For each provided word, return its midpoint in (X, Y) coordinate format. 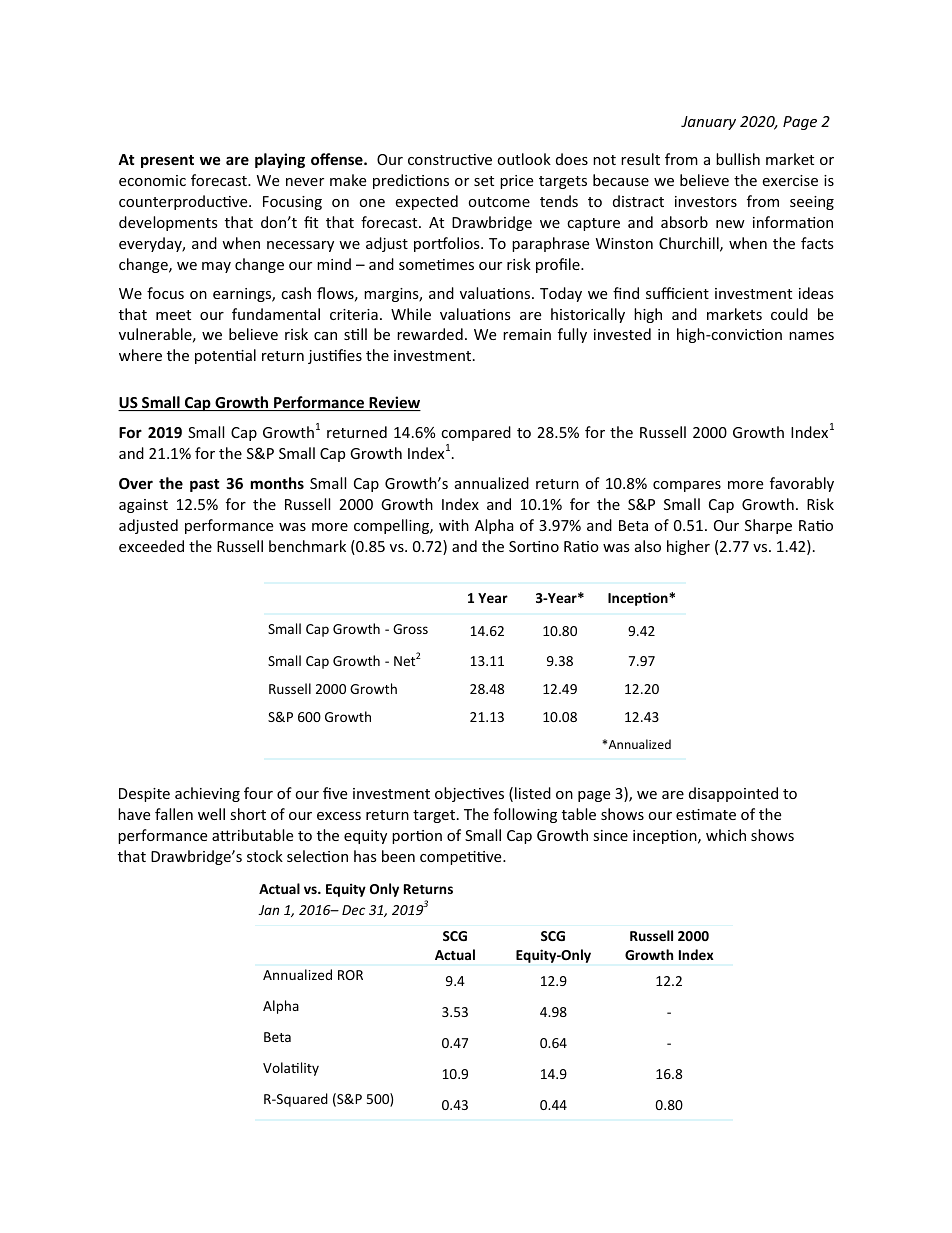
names (811, 336)
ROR (350, 975)
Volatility (291, 1069)
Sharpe (768, 526)
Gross (410, 629)
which (726, 835)
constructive (450, 159)
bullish (738, 159)
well (211, 814)
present (167, 161)
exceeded (151, 546)
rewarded (430, 334)
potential (225, 356)
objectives (469, 794)
